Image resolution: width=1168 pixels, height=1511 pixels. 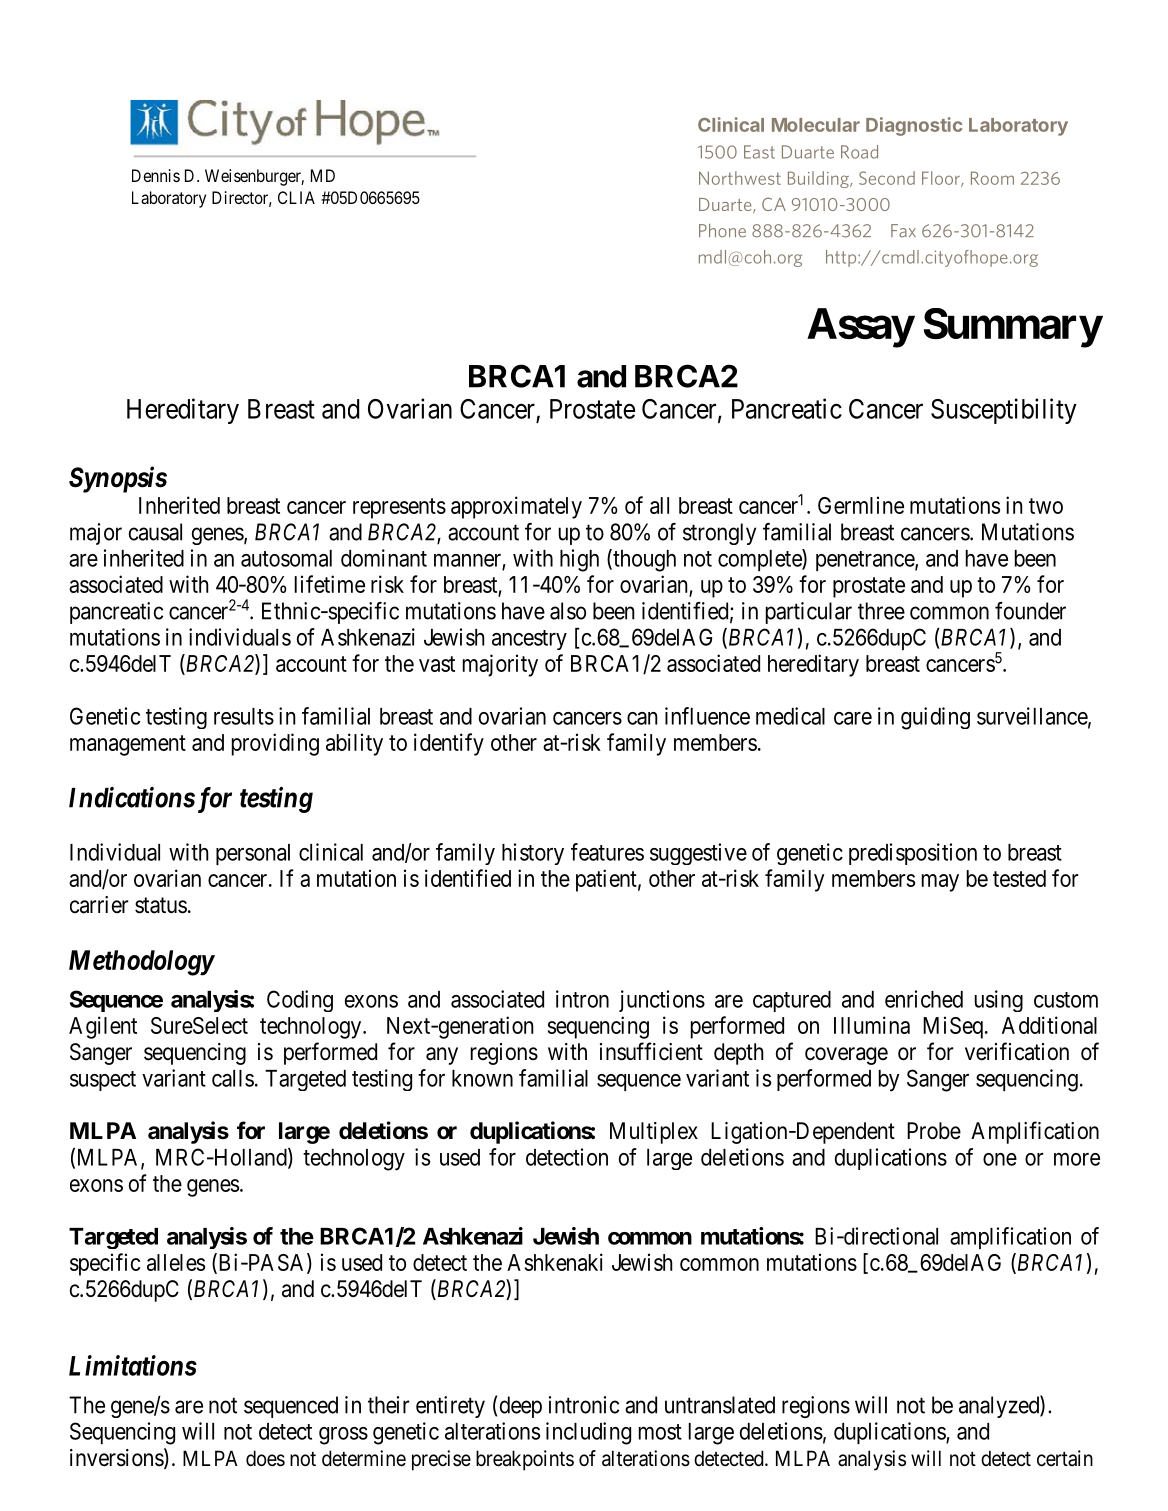 What do you see at coordinates (275, 744) in the page?
I see `providing` at bounding box center [275, 744].
